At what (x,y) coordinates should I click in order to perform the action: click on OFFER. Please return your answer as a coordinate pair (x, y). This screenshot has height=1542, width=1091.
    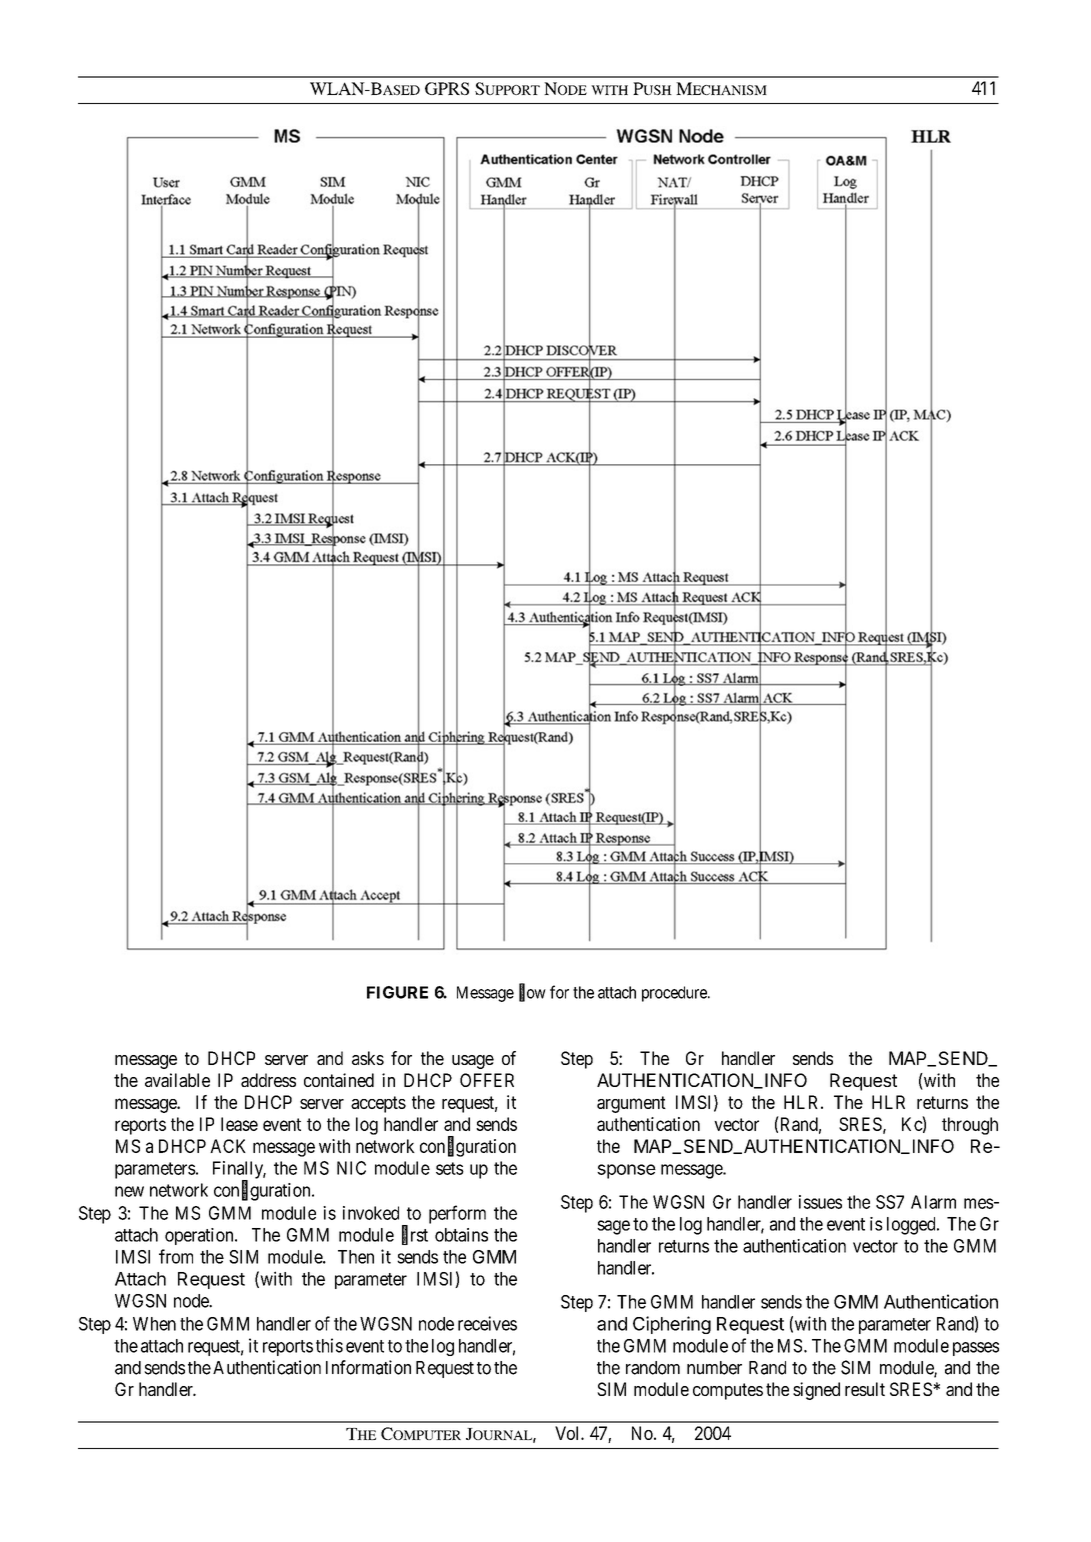
    Looking at the image, I should click on (487, 1080).
